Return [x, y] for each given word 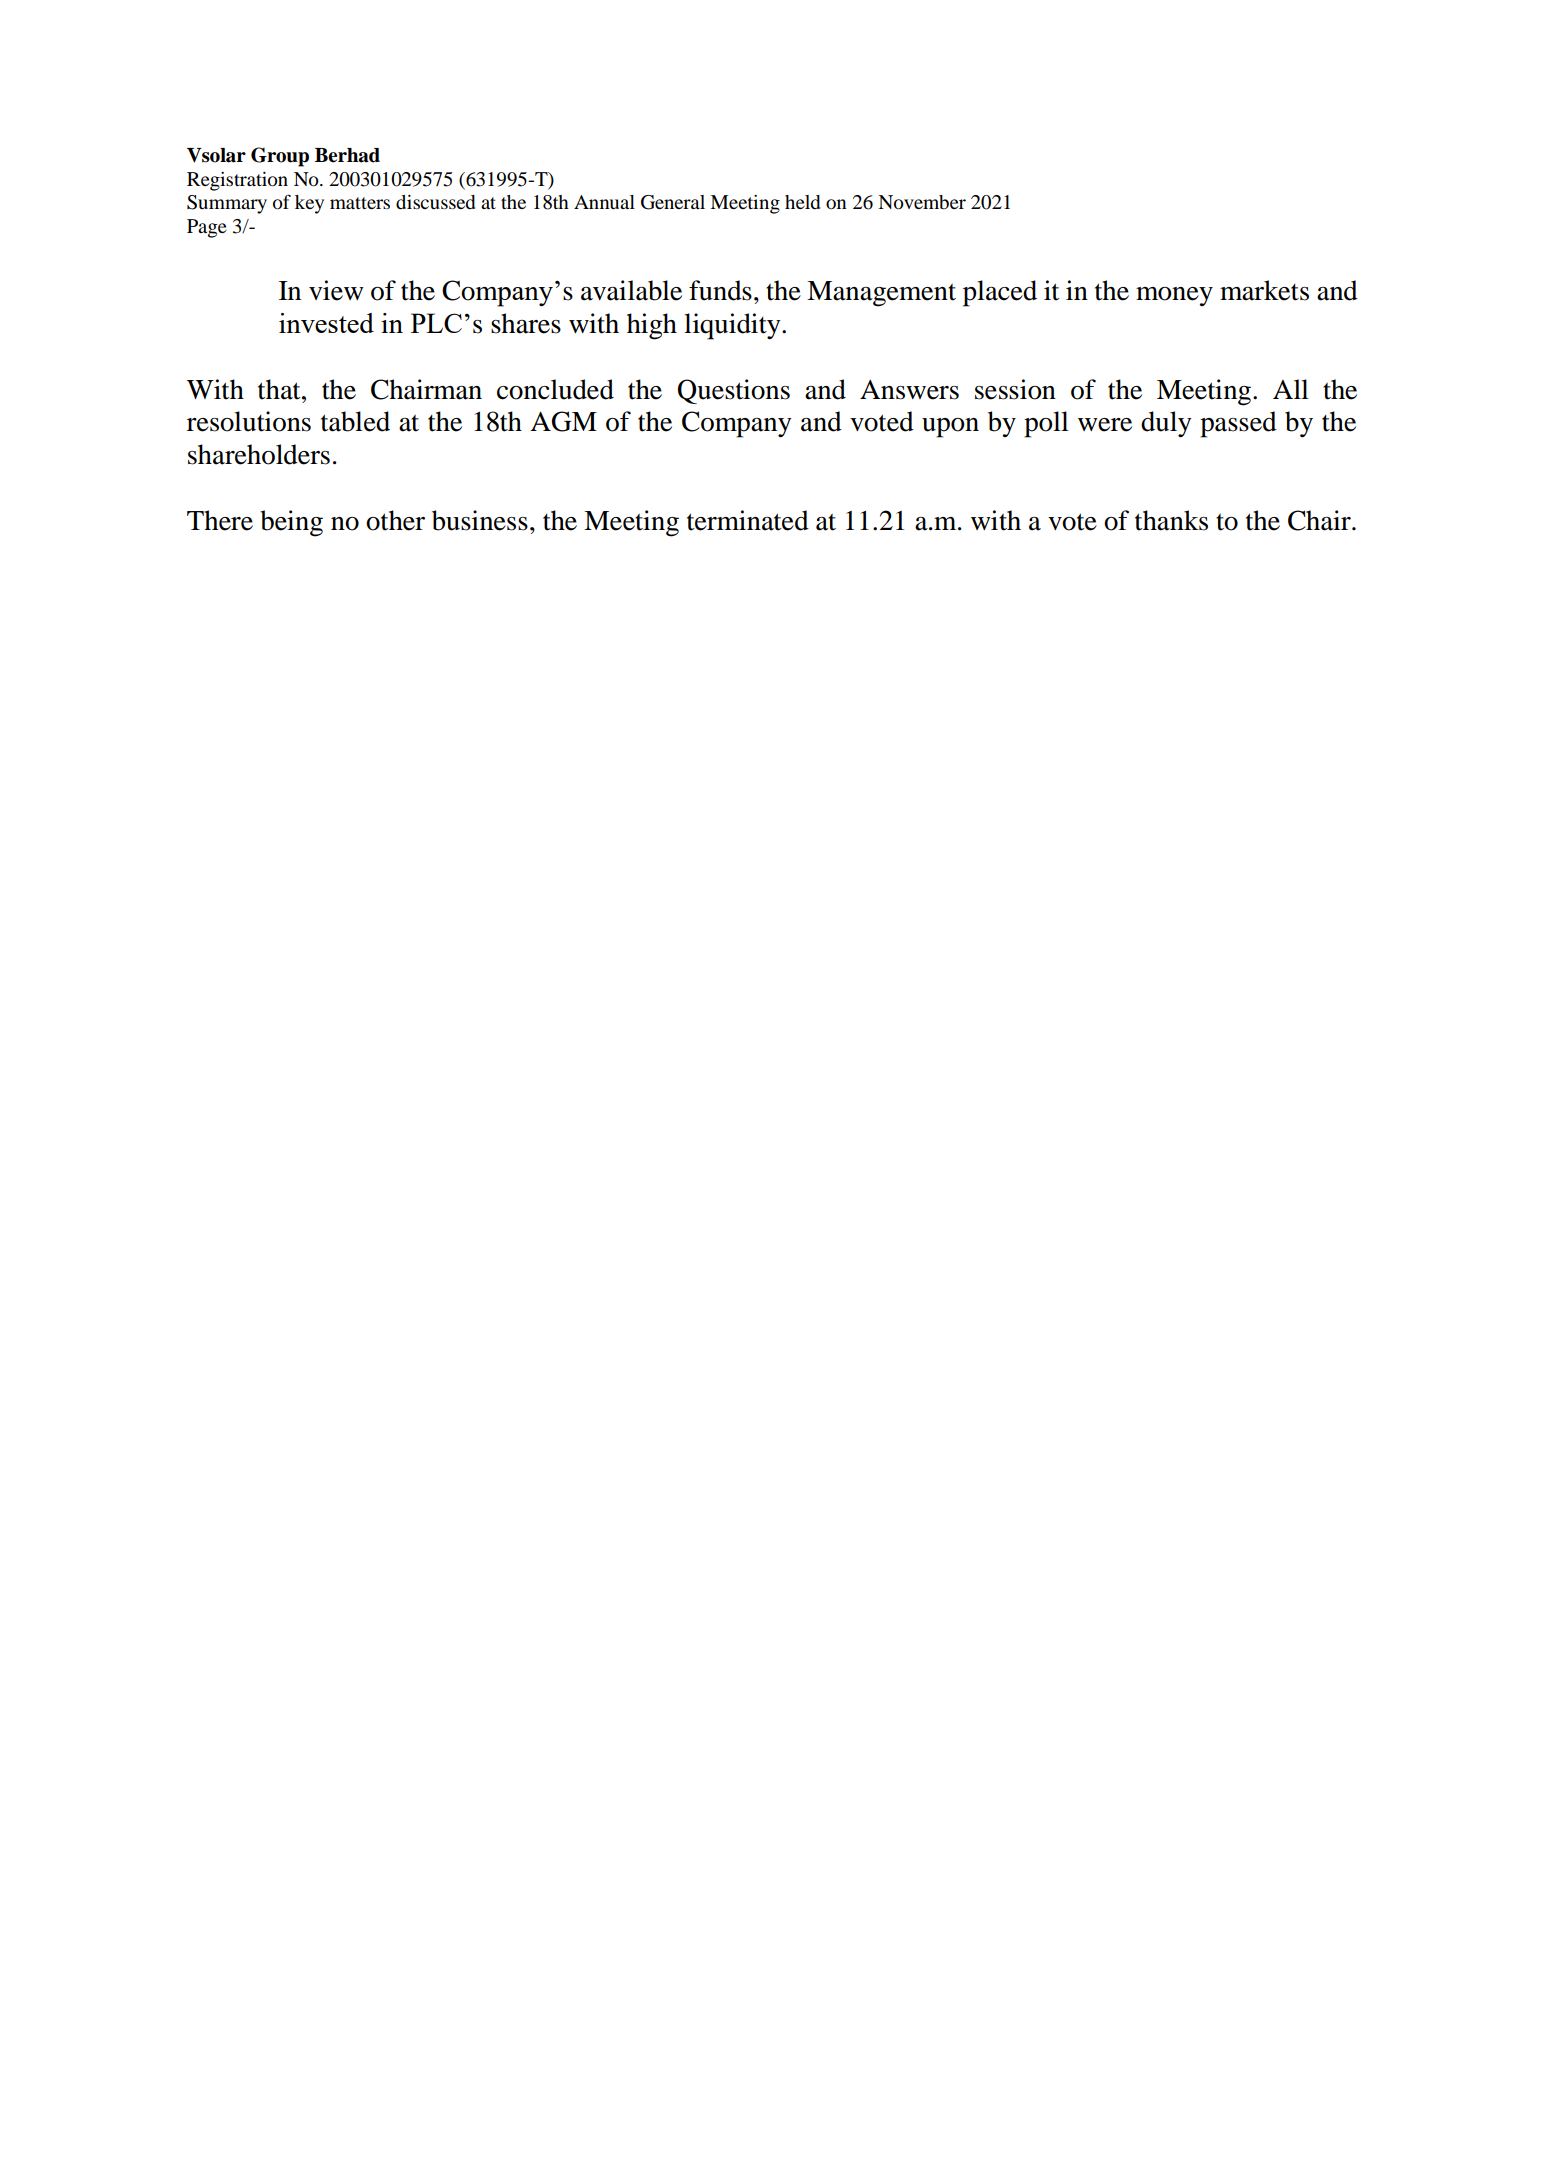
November [922, 202]
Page [207, 228]
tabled [355, 421]
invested [326, 323]
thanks [1171, 520]
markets [1264, 290]
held [802, 202]
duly [1166, 424]
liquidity [733, 326]
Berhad [347, 155]
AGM [563, 421]
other [395, 520]
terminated [748, 520]
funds [720, 290]
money [1174, 296]
